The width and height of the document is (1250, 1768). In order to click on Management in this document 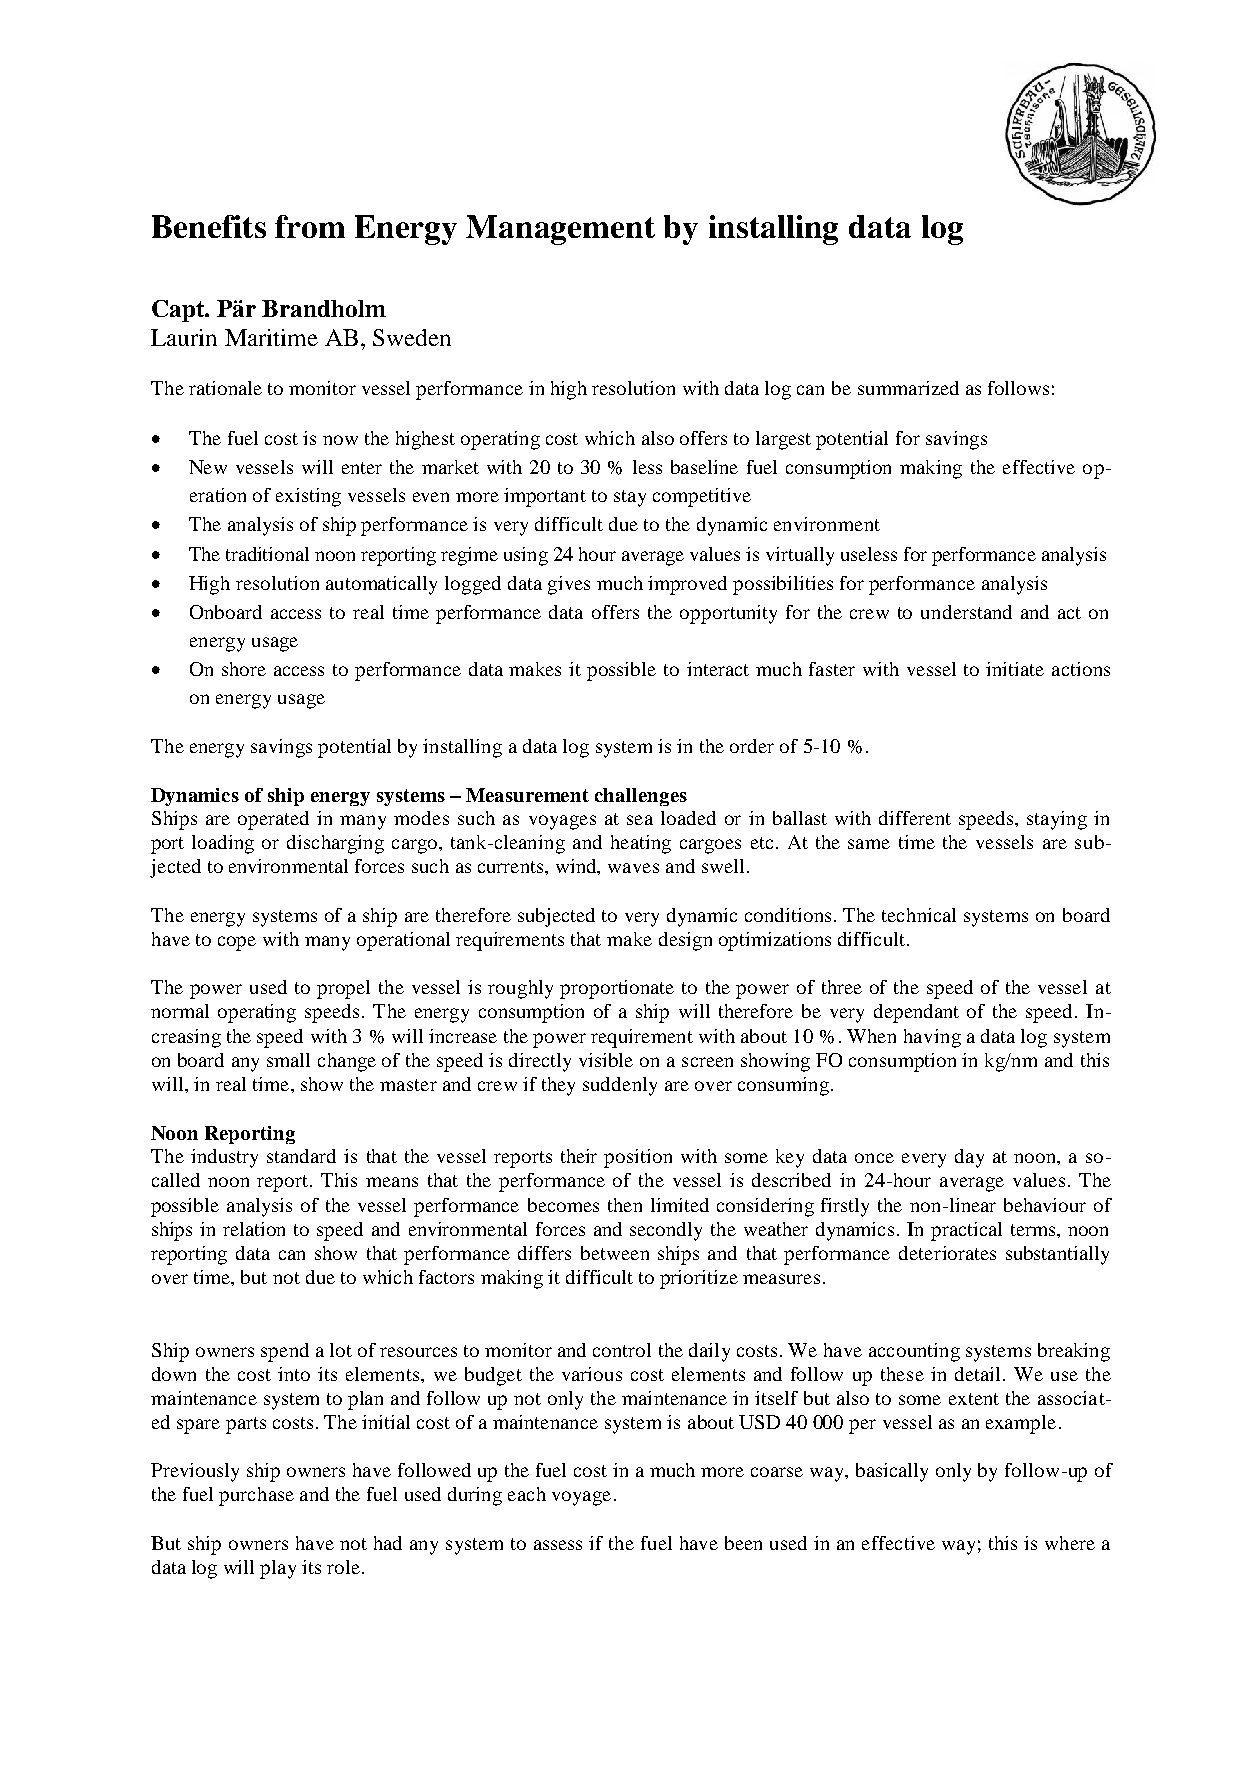, I will do `click(560, 230)`.
